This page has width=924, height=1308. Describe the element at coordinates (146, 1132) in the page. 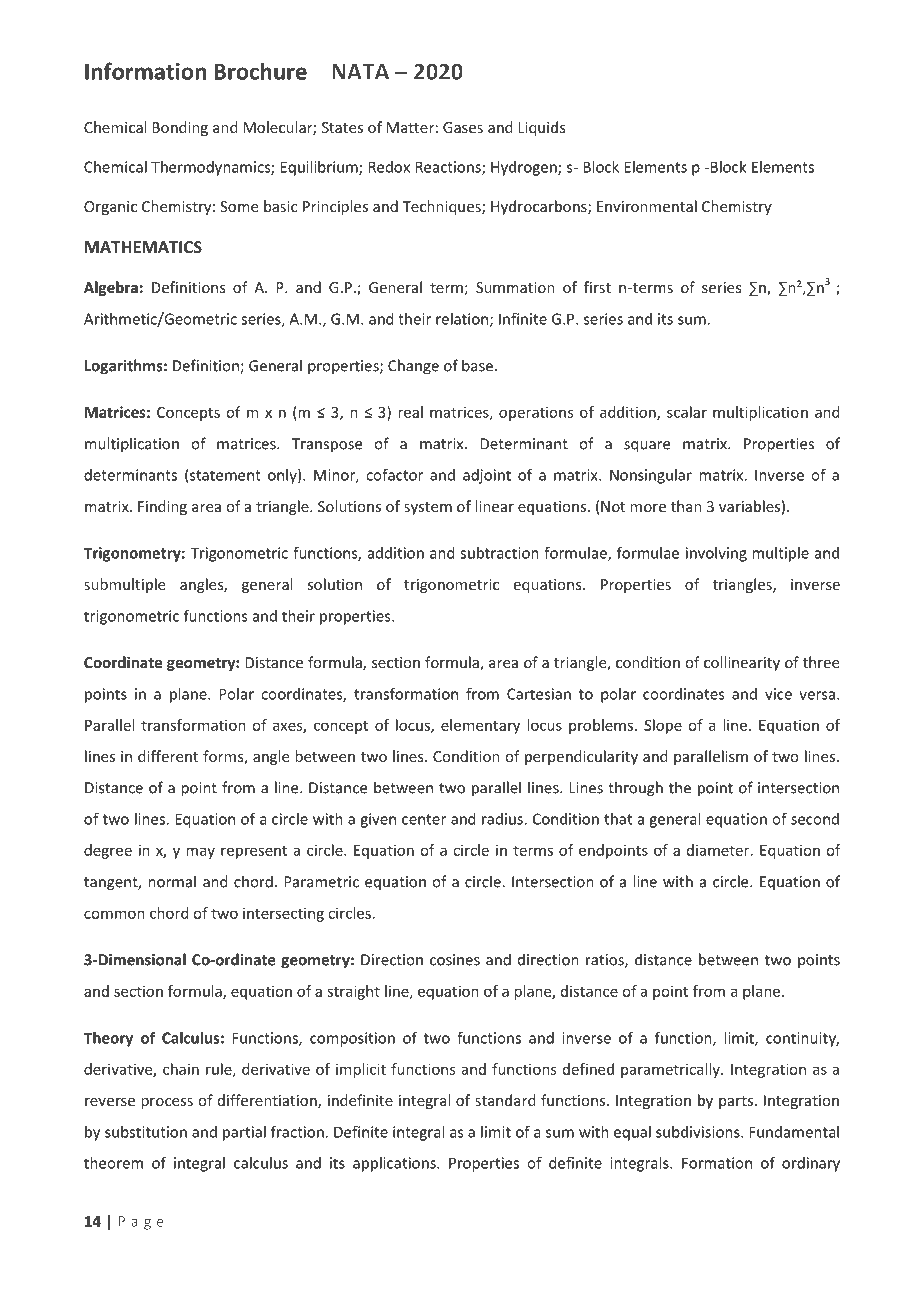

I see `substitution` at that location.
